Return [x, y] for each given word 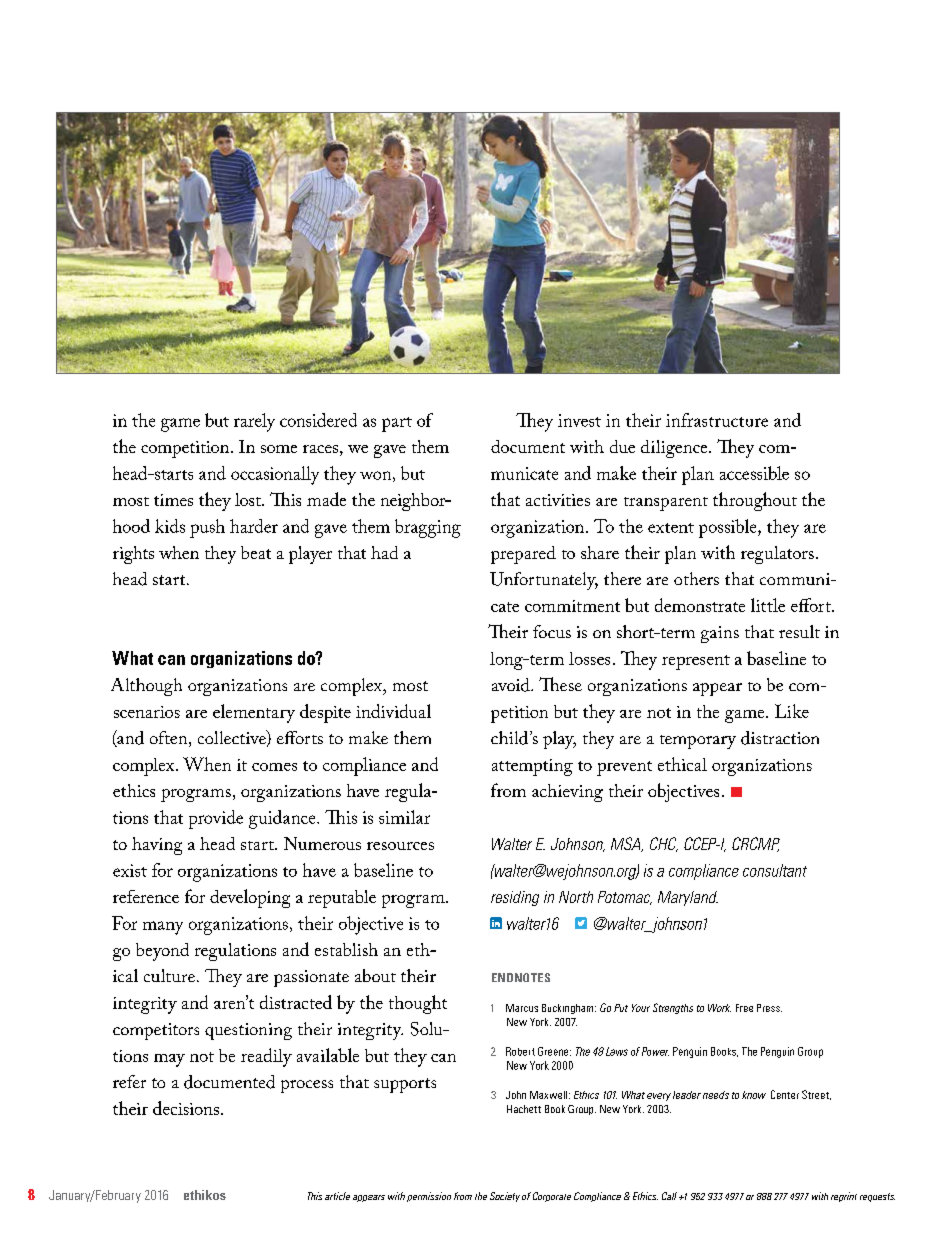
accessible [754, 473]
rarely [254, 422]
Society [505, 1197]
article [337, 1196]
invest [579, 420]
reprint [844, 1197]
